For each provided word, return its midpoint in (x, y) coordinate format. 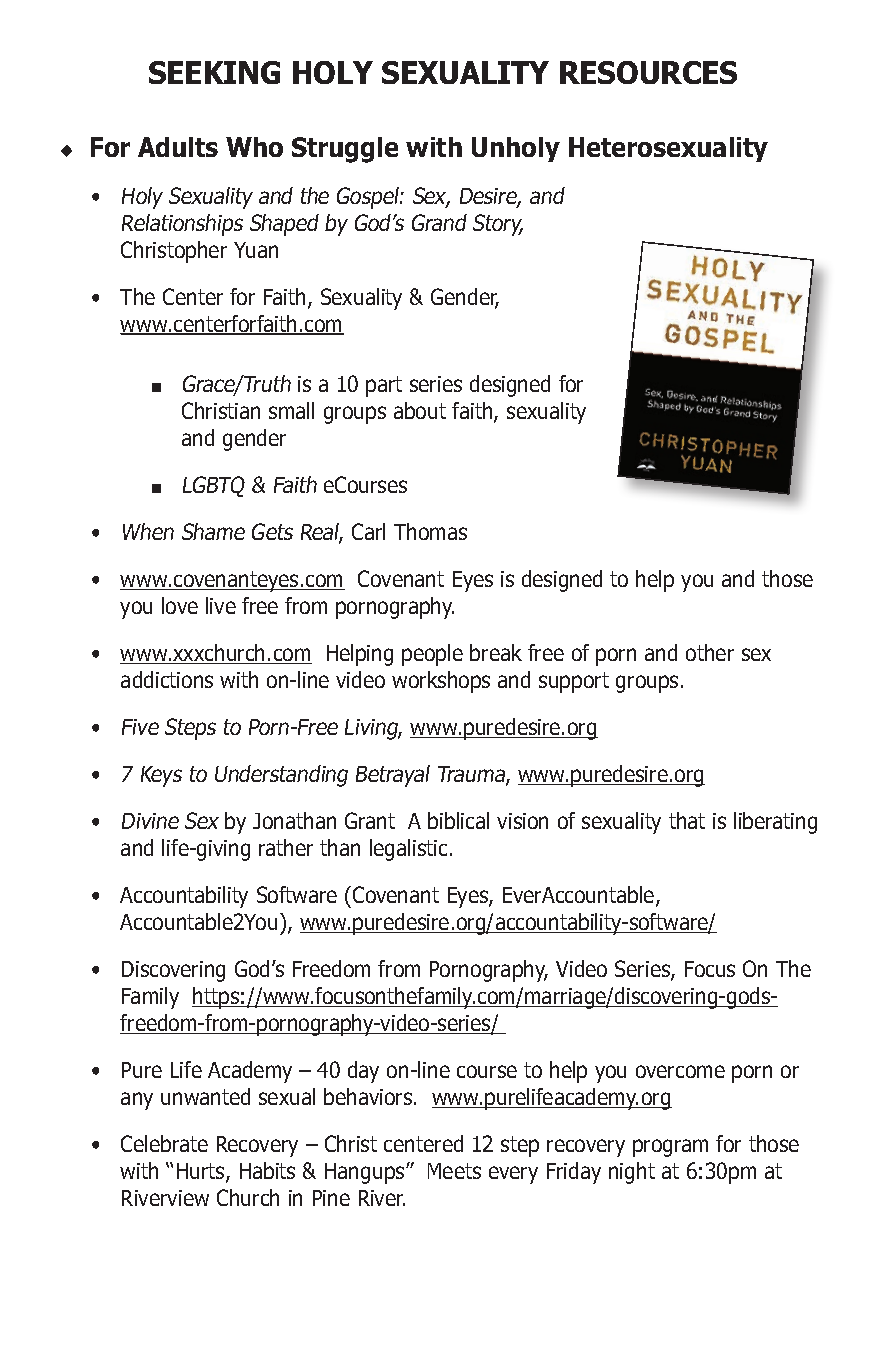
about (420, 410)
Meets (454, 1171)
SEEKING (214, 72)
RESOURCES (648, 72)
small (291, 410)
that (687, 820)
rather (286, 847)
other (710, 652)
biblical (458, 820)
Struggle (345, 150)
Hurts (202, 1172)
